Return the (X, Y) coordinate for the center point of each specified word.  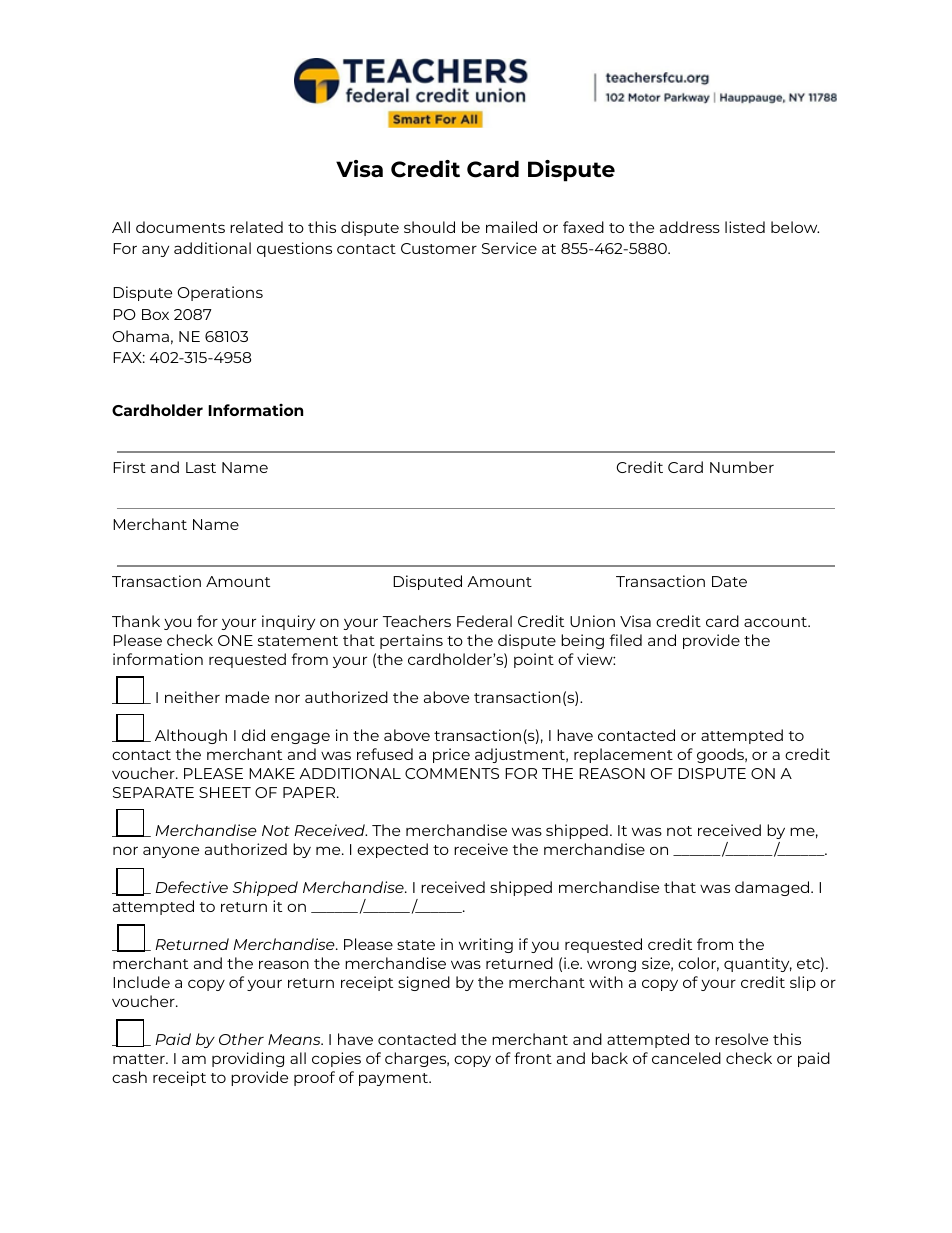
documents (180, 227)
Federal (484, 621)
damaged (773, 888)
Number (742, 467)
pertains (411, 641)
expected (392, 850)
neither (192, 697)
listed (745, 227)
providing (248, 1059)
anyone (171, 852)
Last (201, 467)
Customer (439, 248)
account (776, 622)
